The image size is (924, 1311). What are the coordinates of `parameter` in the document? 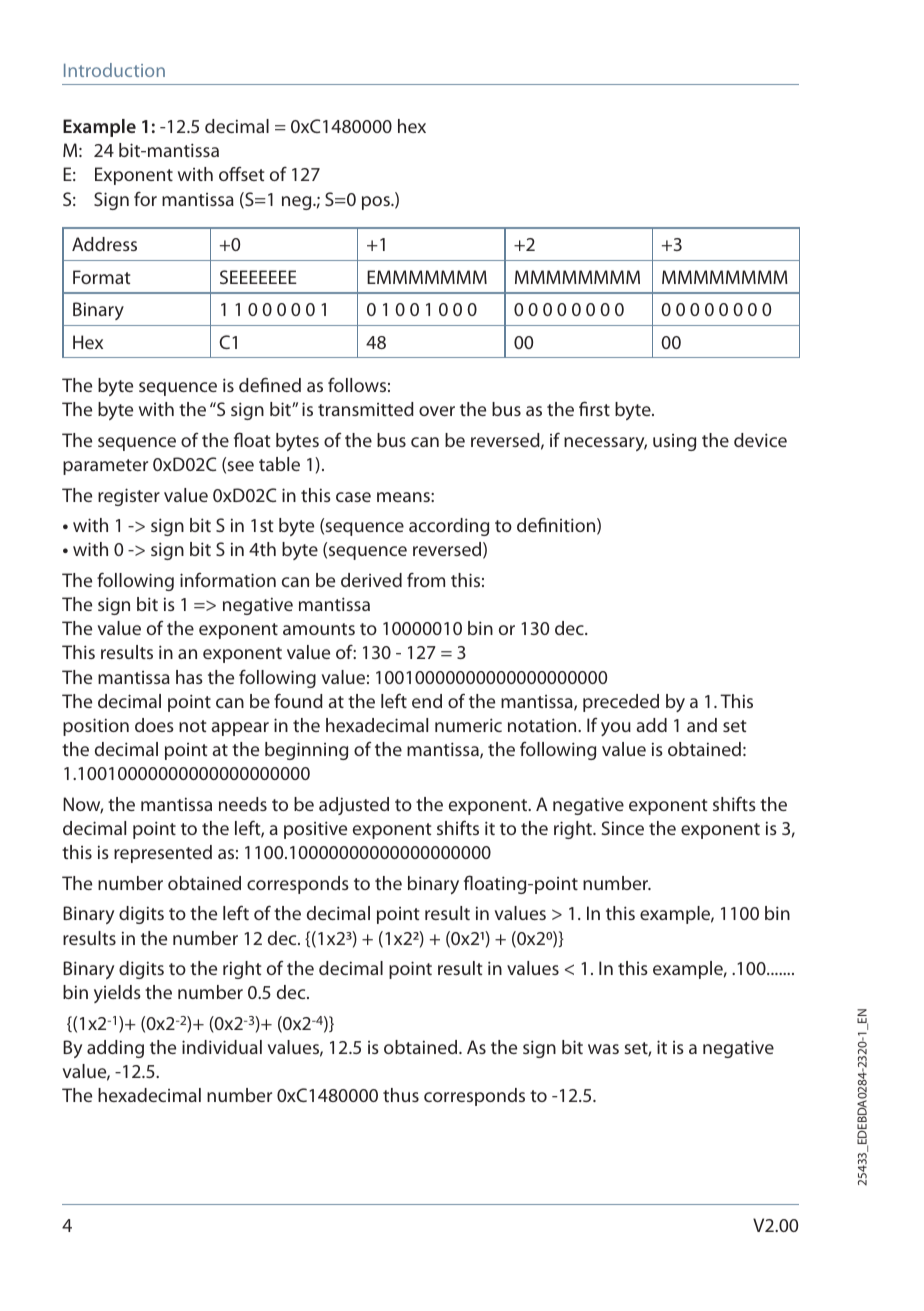 It's located at (105, 467).
